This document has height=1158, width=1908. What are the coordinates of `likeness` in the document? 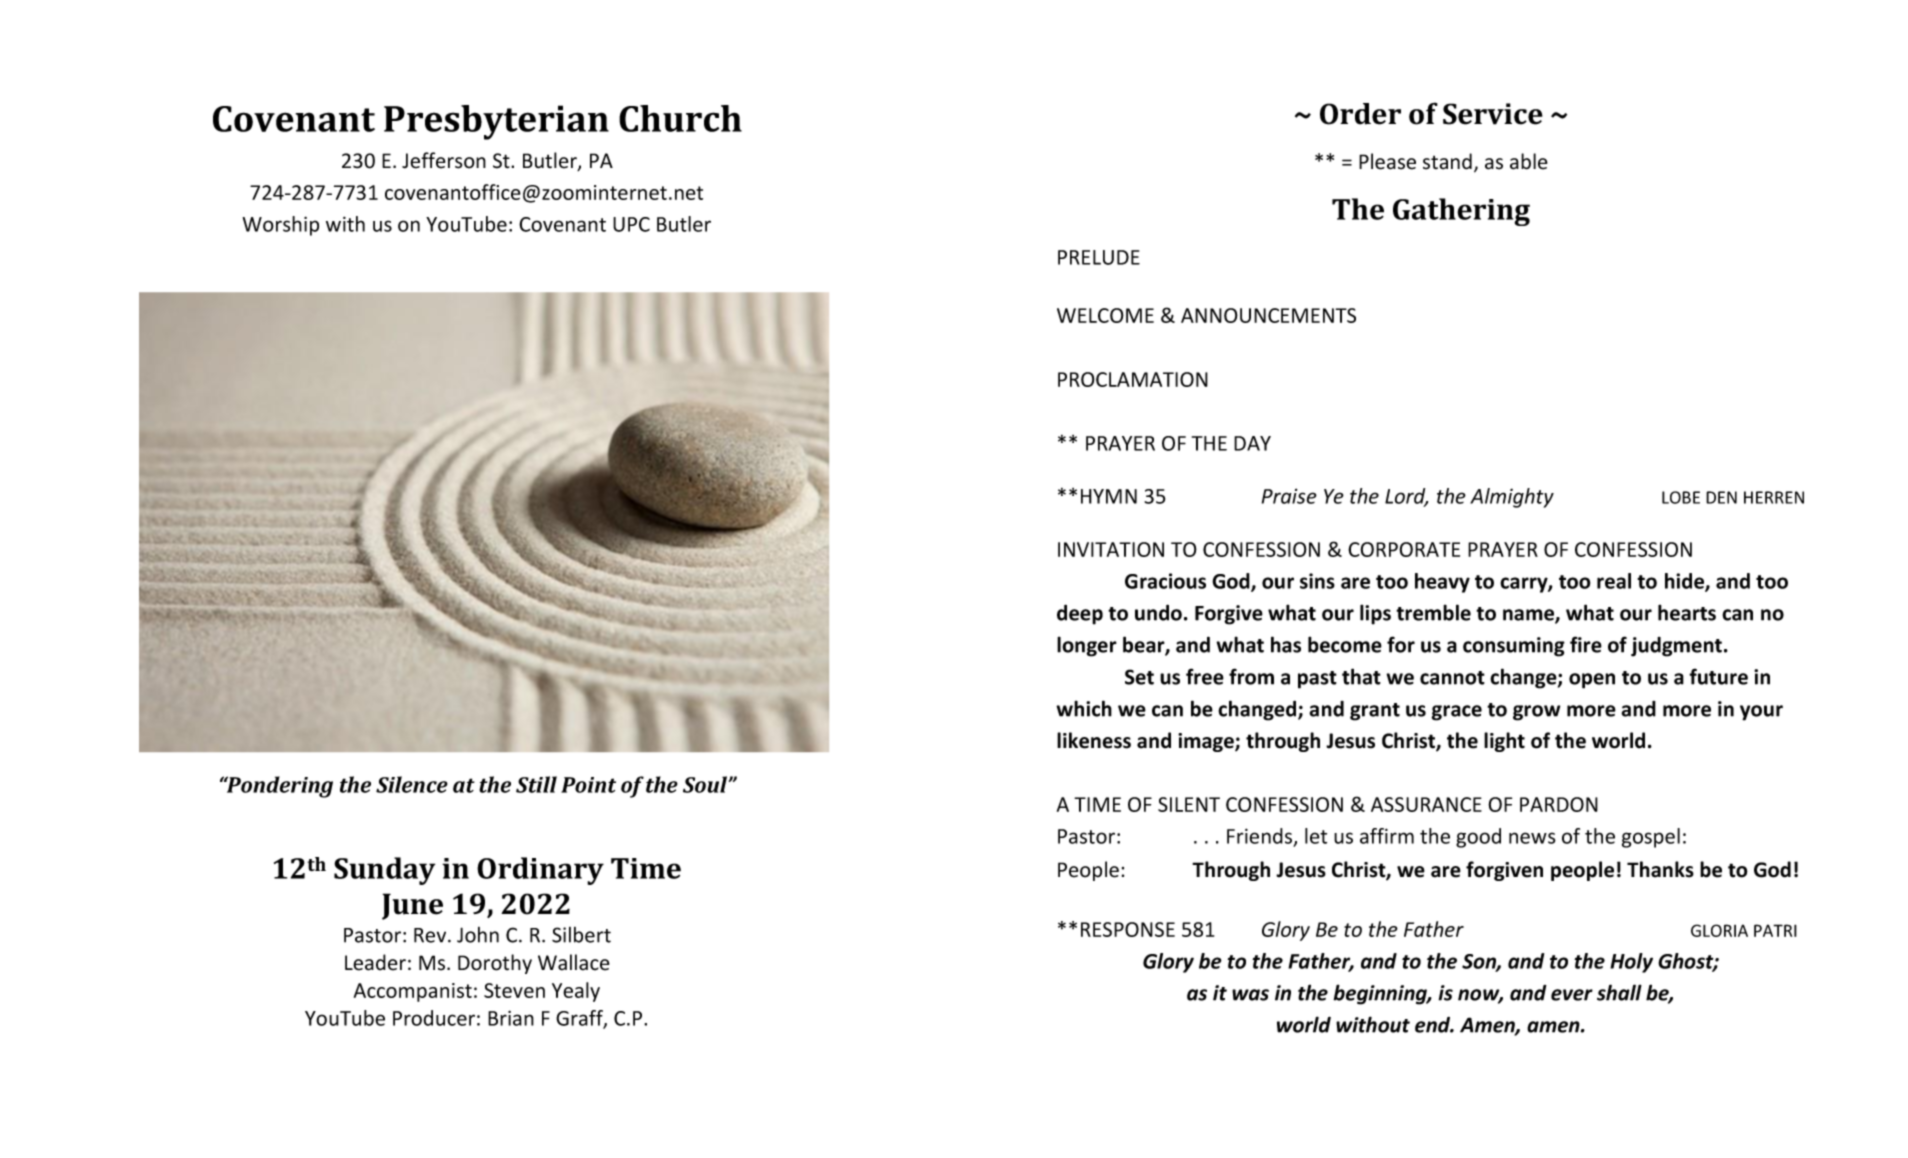 It's located at (1094, 740).
